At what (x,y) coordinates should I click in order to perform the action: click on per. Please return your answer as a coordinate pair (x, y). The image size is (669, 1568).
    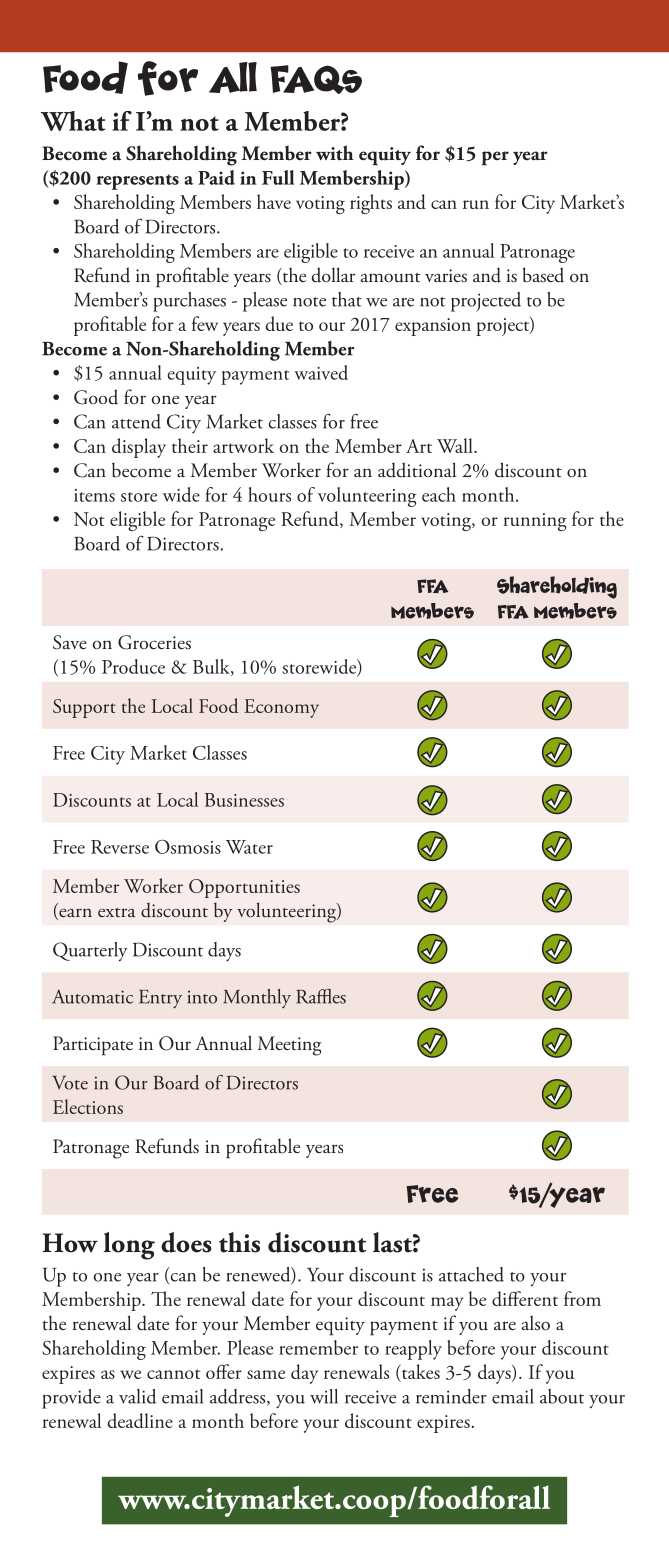
    Looking at the image, I should click on (495, 158).
